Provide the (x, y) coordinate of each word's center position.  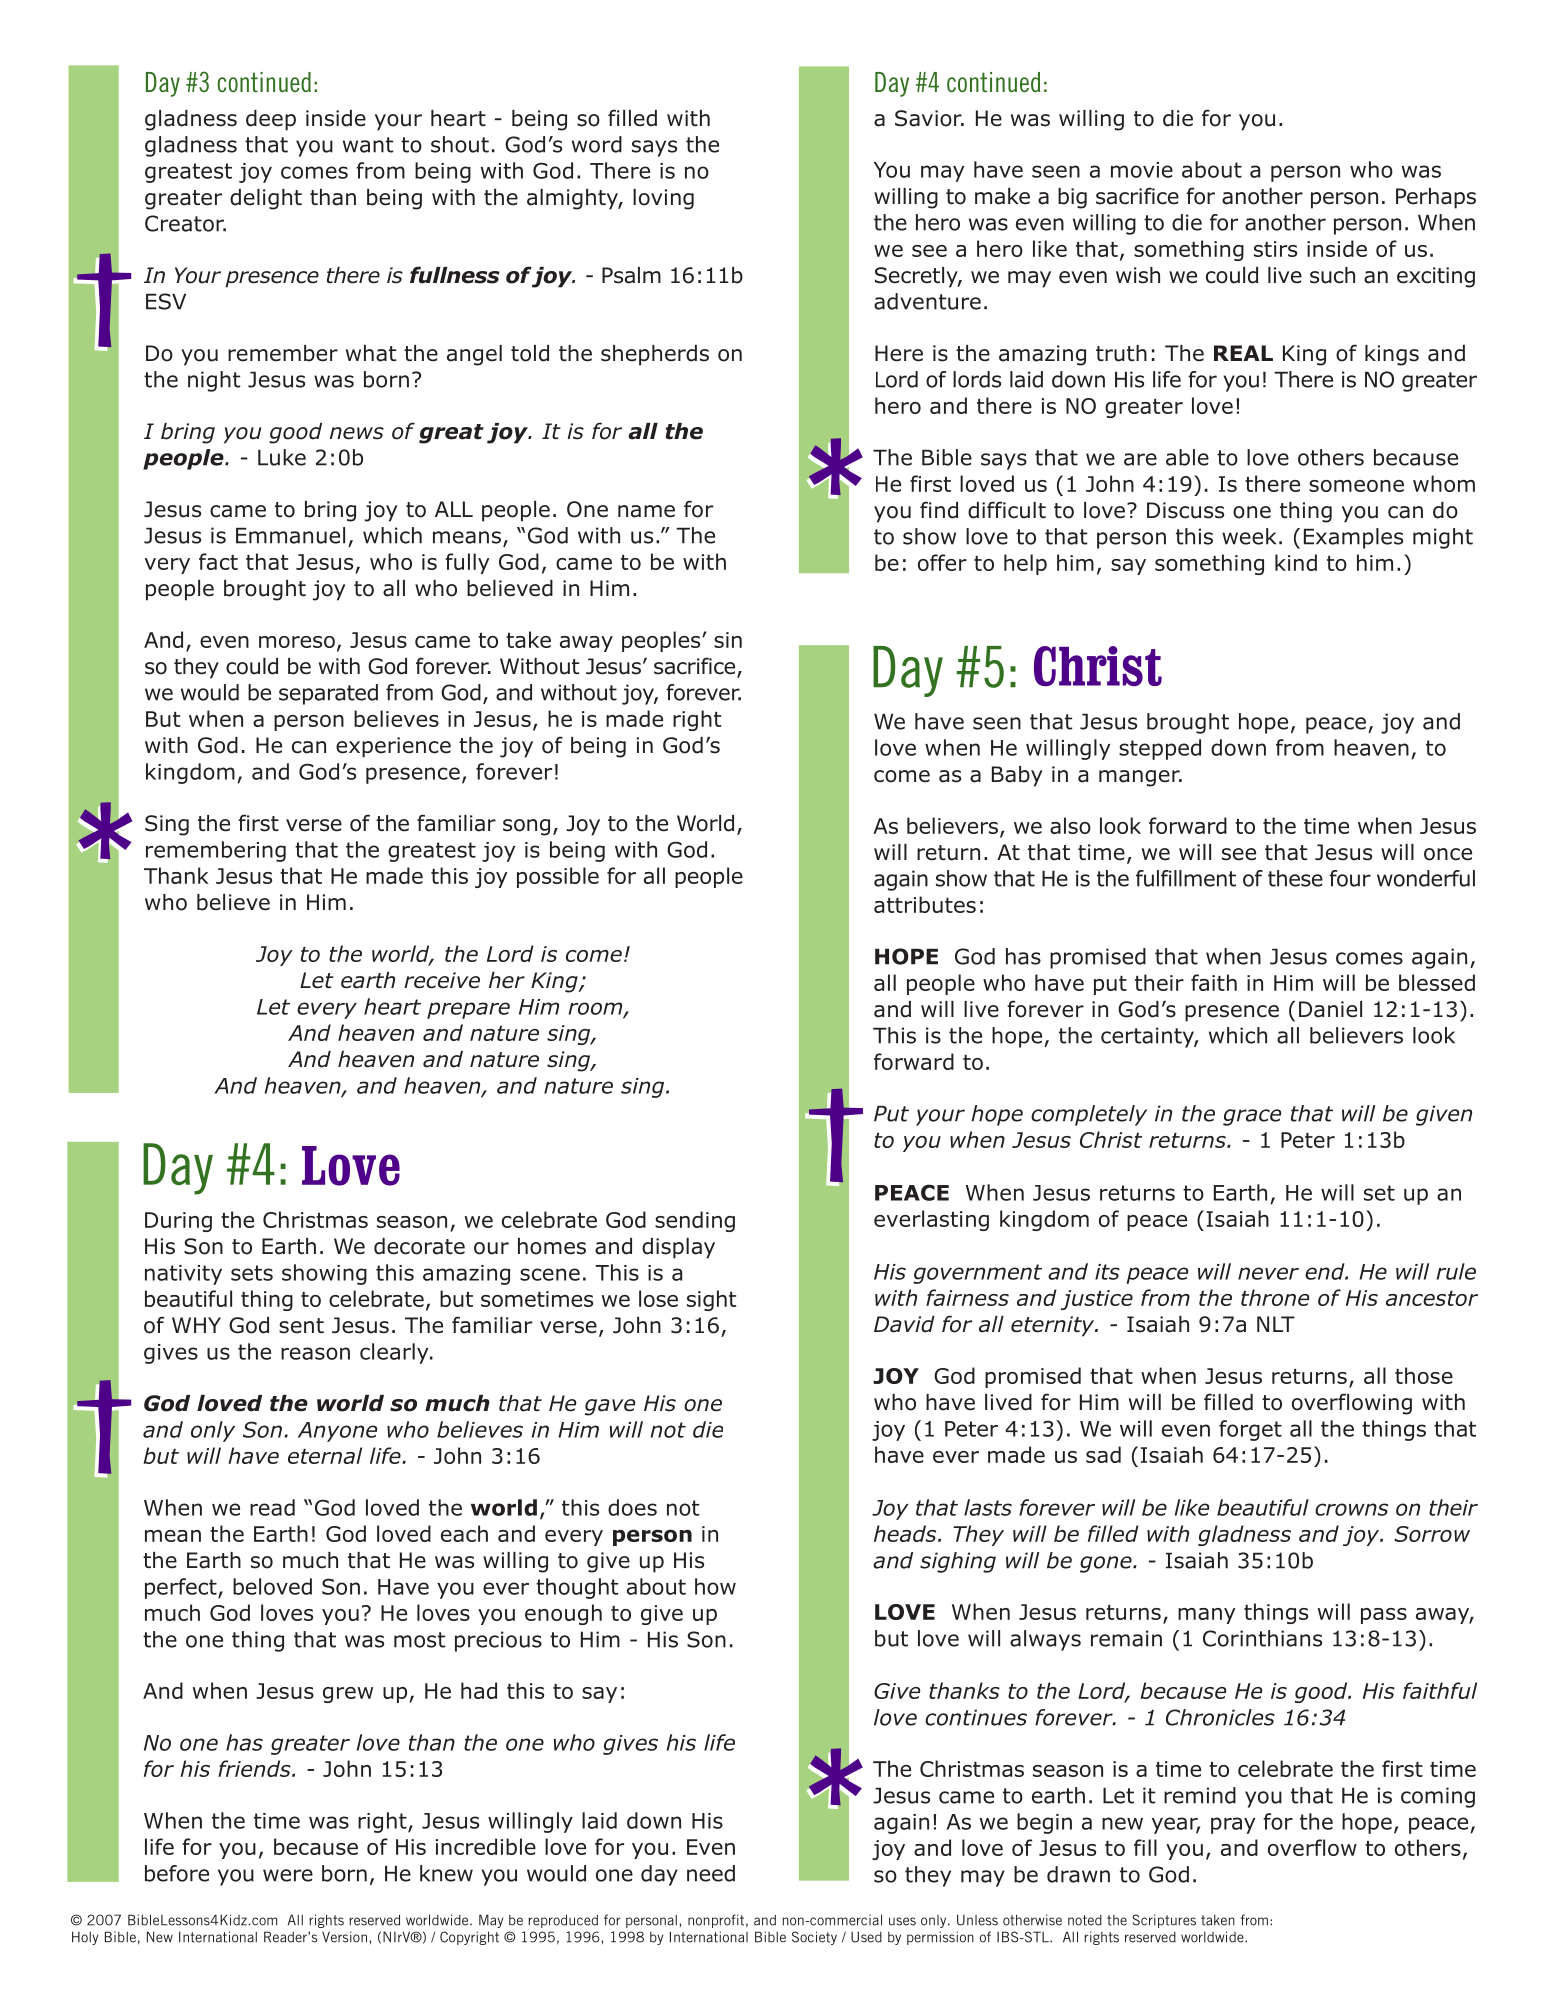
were (288, 1875)
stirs (1275, 249)
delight (266, 199)
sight (711, 1300)
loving (663, 199)
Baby (1017, 776)
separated (328, 694)
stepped (1160, 749)
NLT (1276, 1324)
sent (301, 1326)
